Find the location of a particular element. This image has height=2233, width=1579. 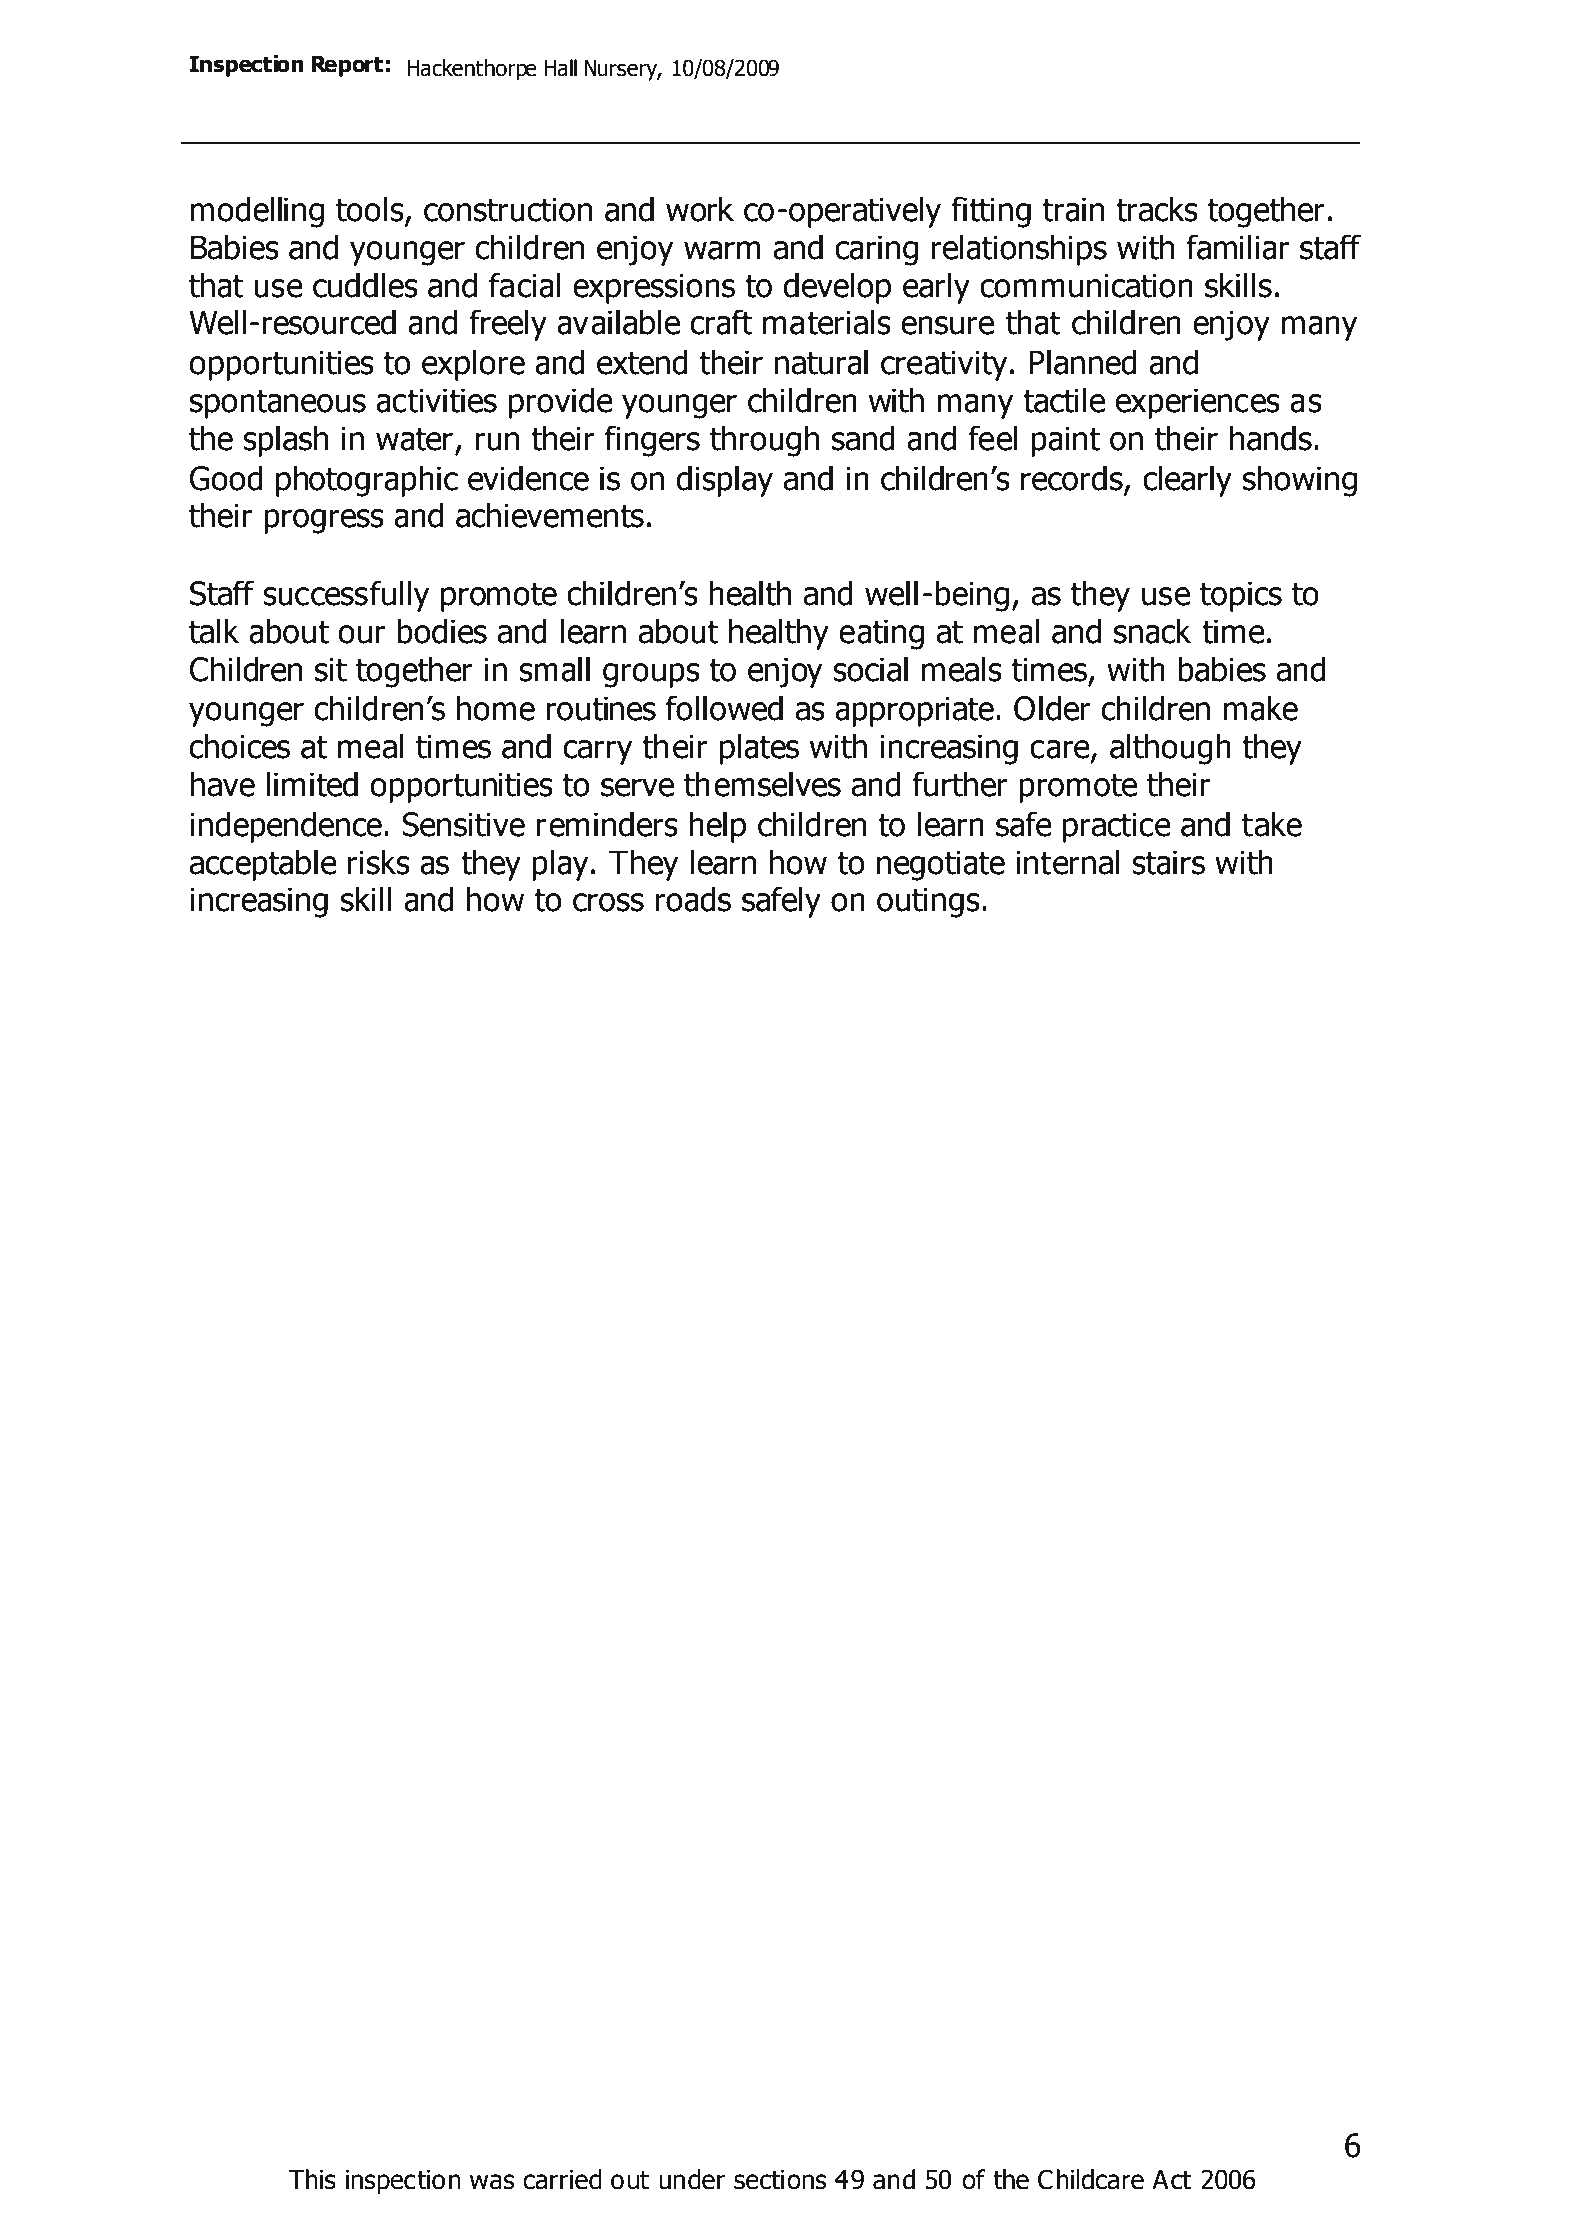

tracks is located at coordinates (1157, 209).
